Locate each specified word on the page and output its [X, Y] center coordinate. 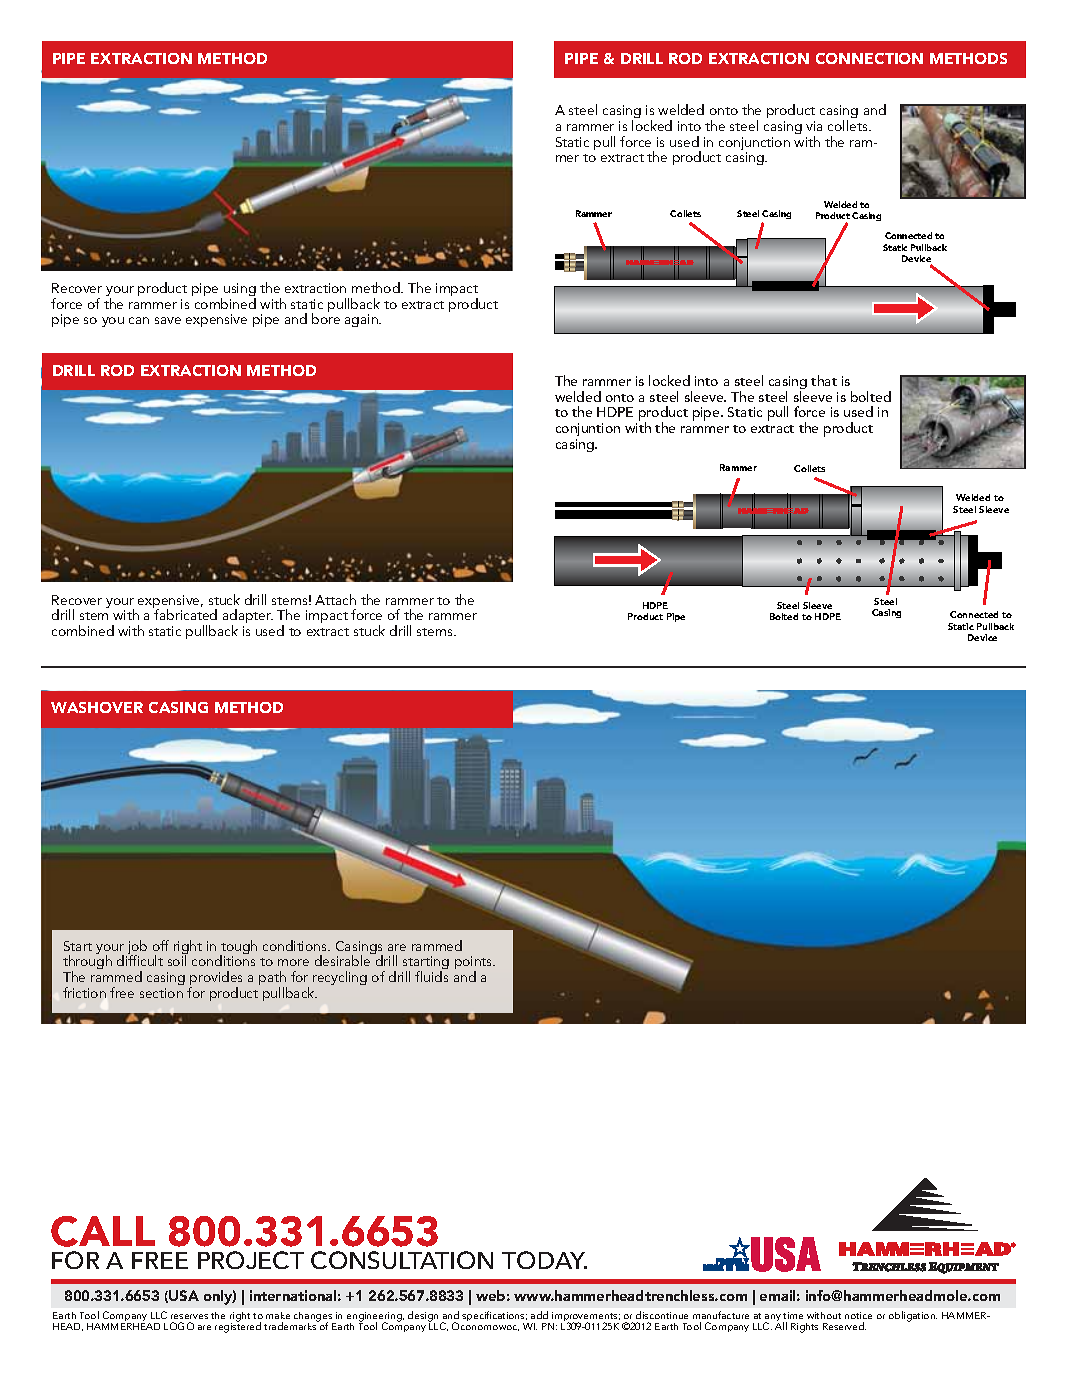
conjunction [754, 145]
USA [184, 1295]
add [539, 1315]
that [824, 380]
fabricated [185, 614]
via [814, 126]
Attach [335, 599]
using [240, 291]
